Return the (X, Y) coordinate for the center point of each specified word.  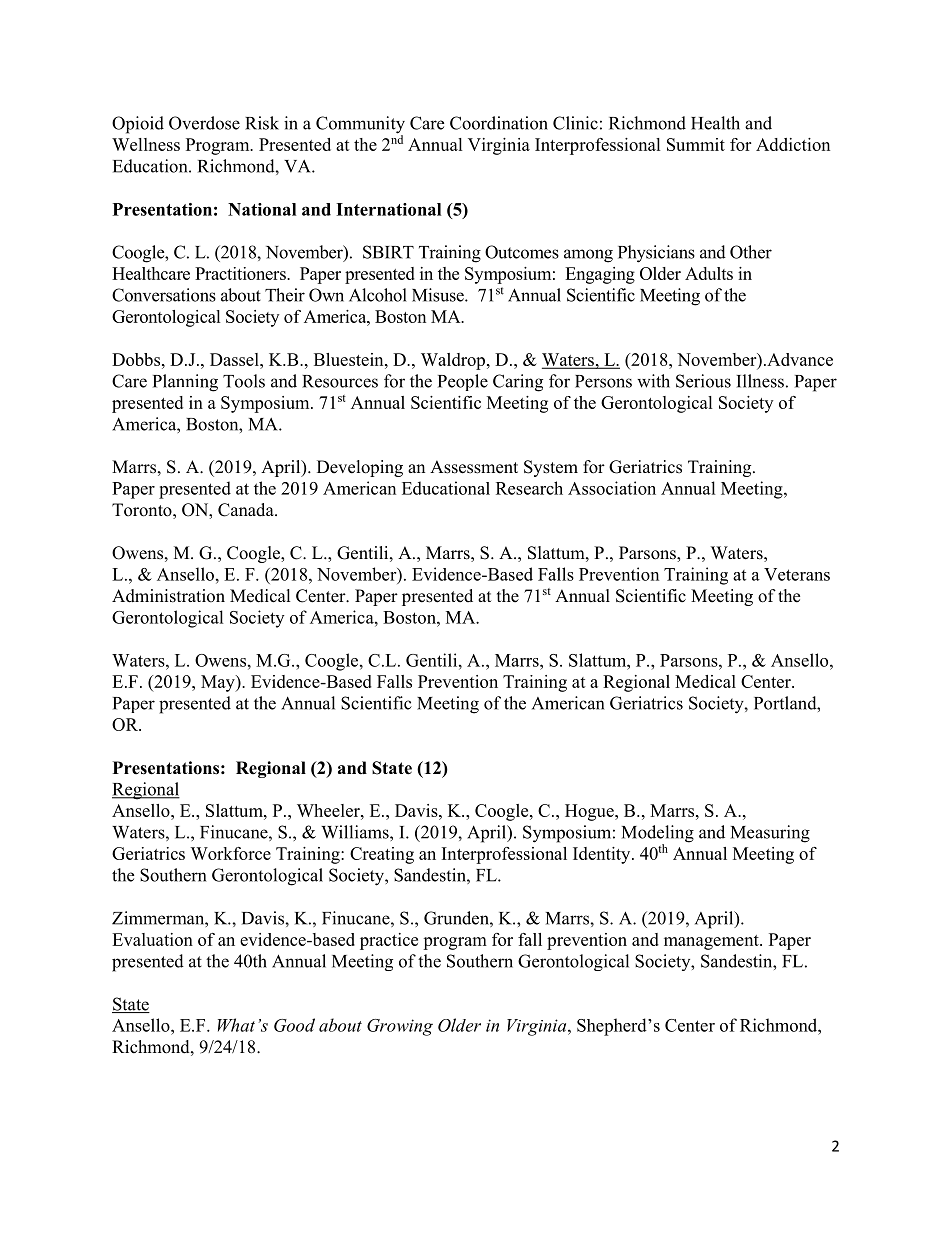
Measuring (770, 834)
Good (294, 1025)
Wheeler (329, 810)
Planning (185, 383)
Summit (696, 144)
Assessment (474, 467)
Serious (703, 381)
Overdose (204, 123)
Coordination (499, 123)
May (219, 683)
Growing (400, 1027)
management (712, 942)
